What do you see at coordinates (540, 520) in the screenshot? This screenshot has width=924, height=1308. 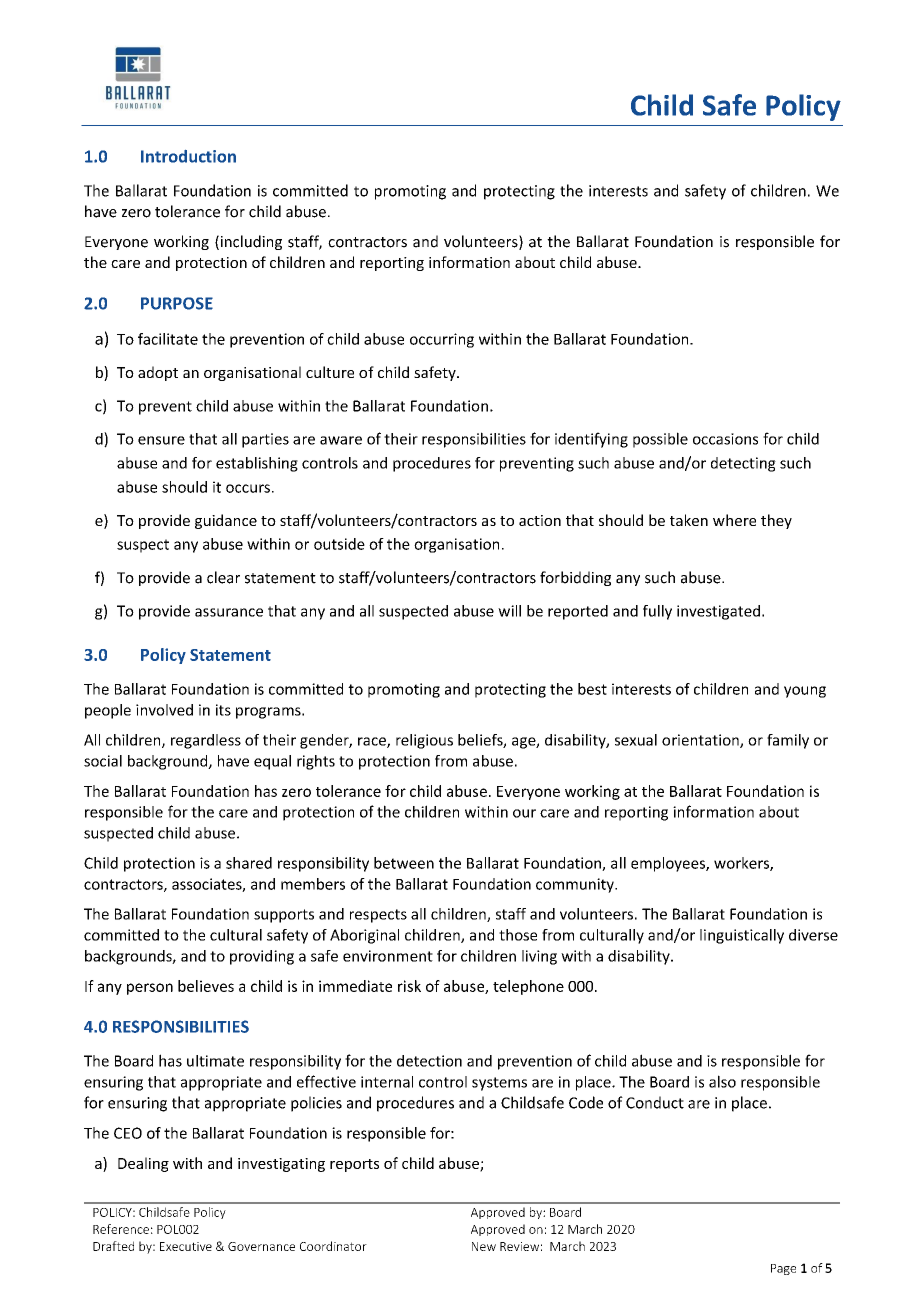 I see `action` at bounding box center [540, 520].
